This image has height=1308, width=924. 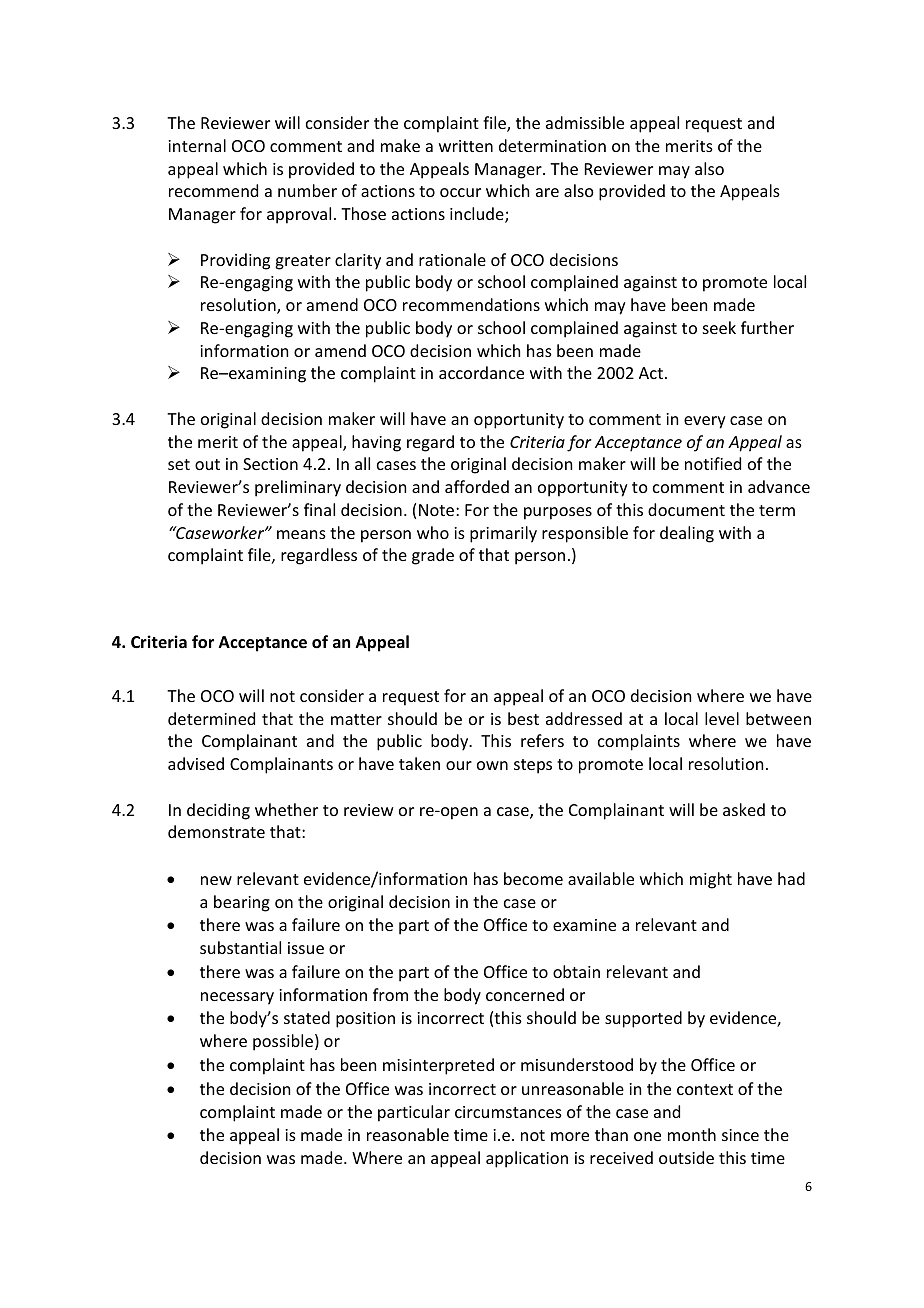 I want to click on admissible, so click(x=585, y=122).
